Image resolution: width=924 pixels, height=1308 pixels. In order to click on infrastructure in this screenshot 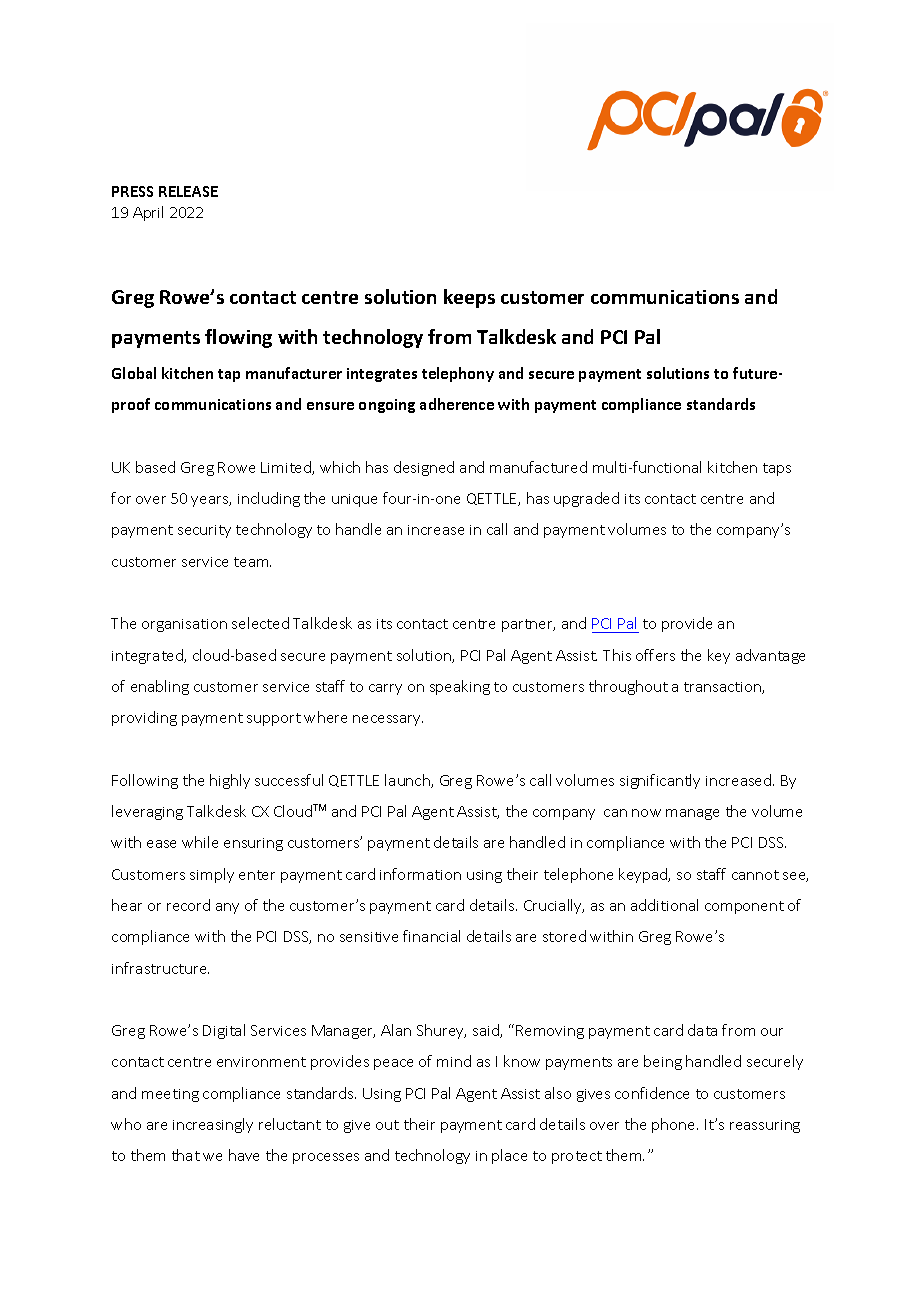, I will do `click(160, 968)`.
